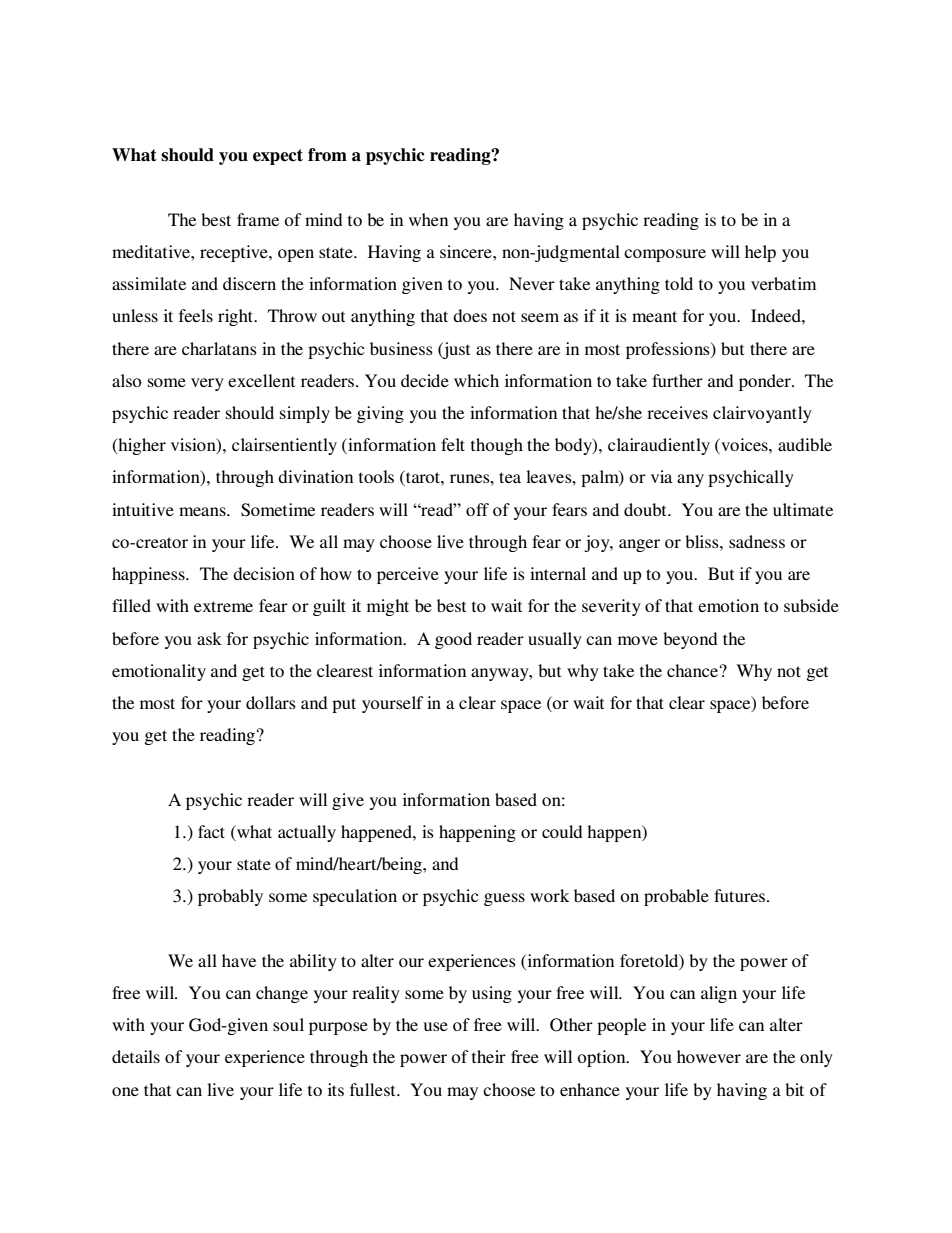 The width and height of the page is (952, 1233). What do you see at coordinates (690, 640) in the page?
I see `beyond` at bounding box center [690, 640].
